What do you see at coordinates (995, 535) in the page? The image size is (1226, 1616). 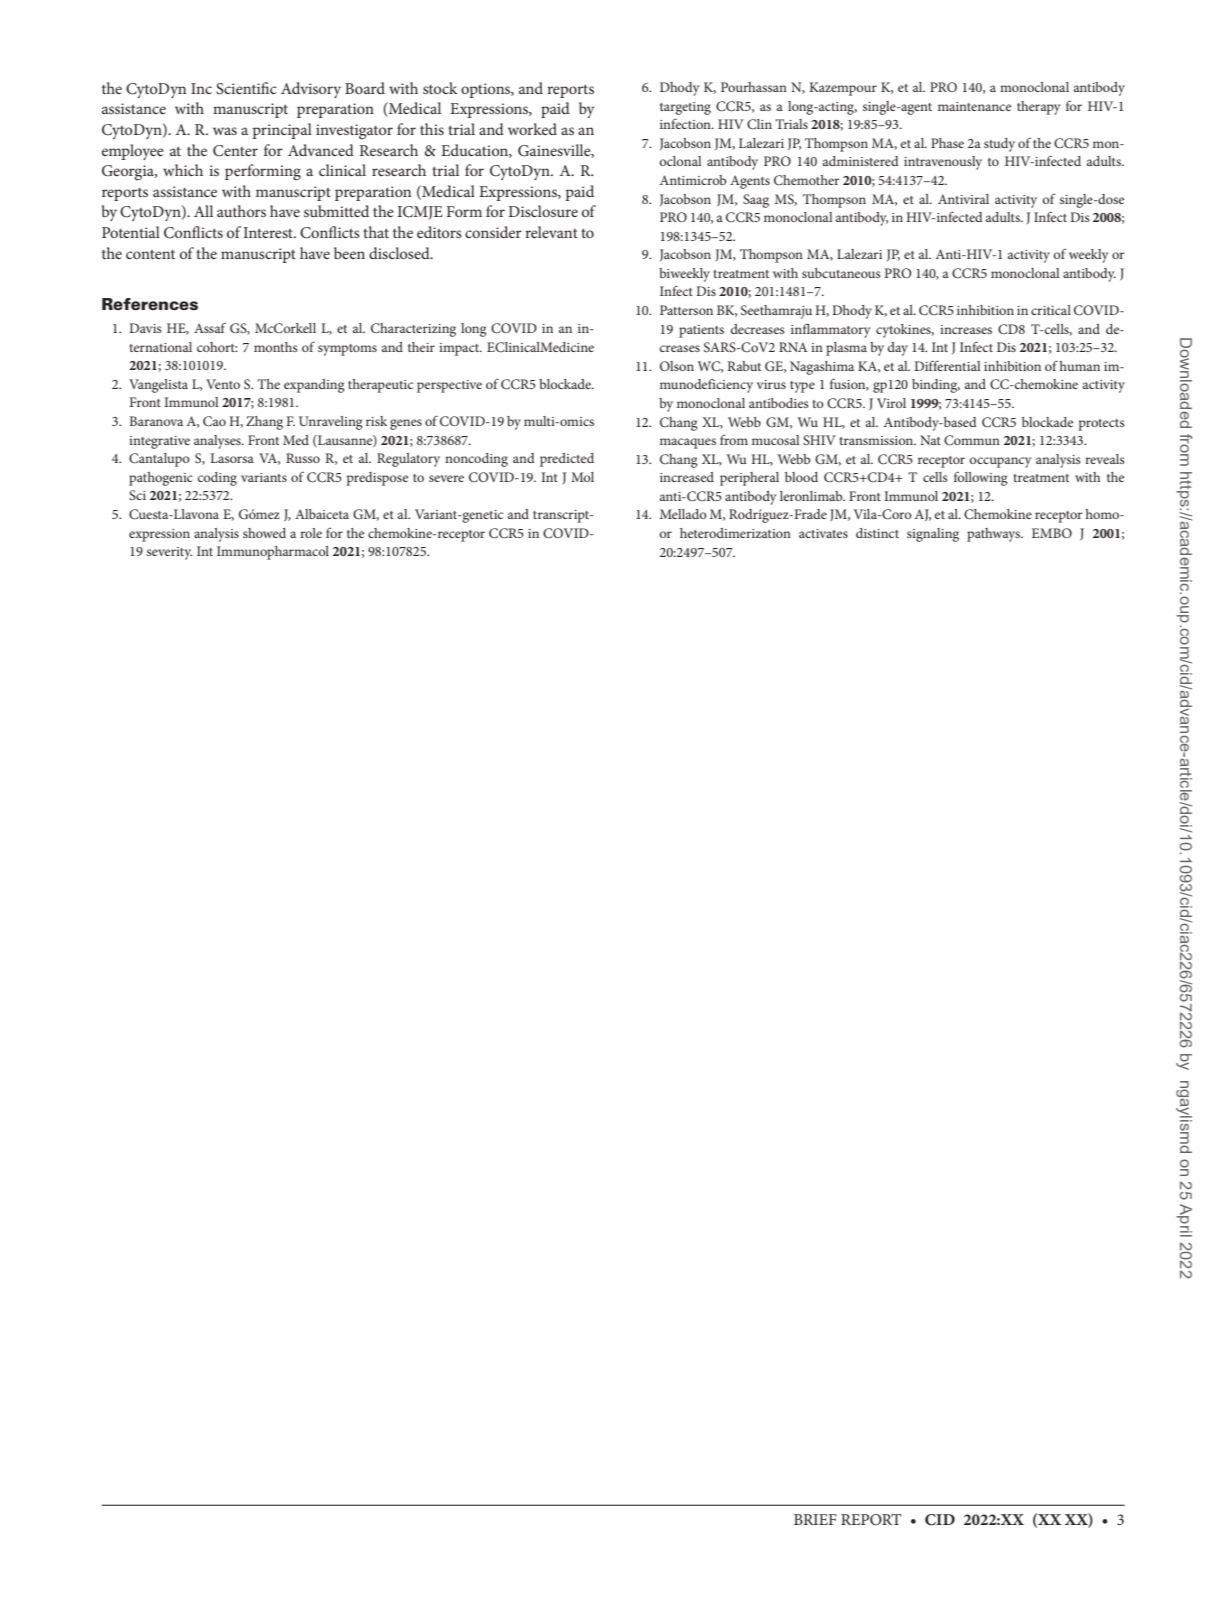 I see `pathways` at bounding box center [995, 535].
